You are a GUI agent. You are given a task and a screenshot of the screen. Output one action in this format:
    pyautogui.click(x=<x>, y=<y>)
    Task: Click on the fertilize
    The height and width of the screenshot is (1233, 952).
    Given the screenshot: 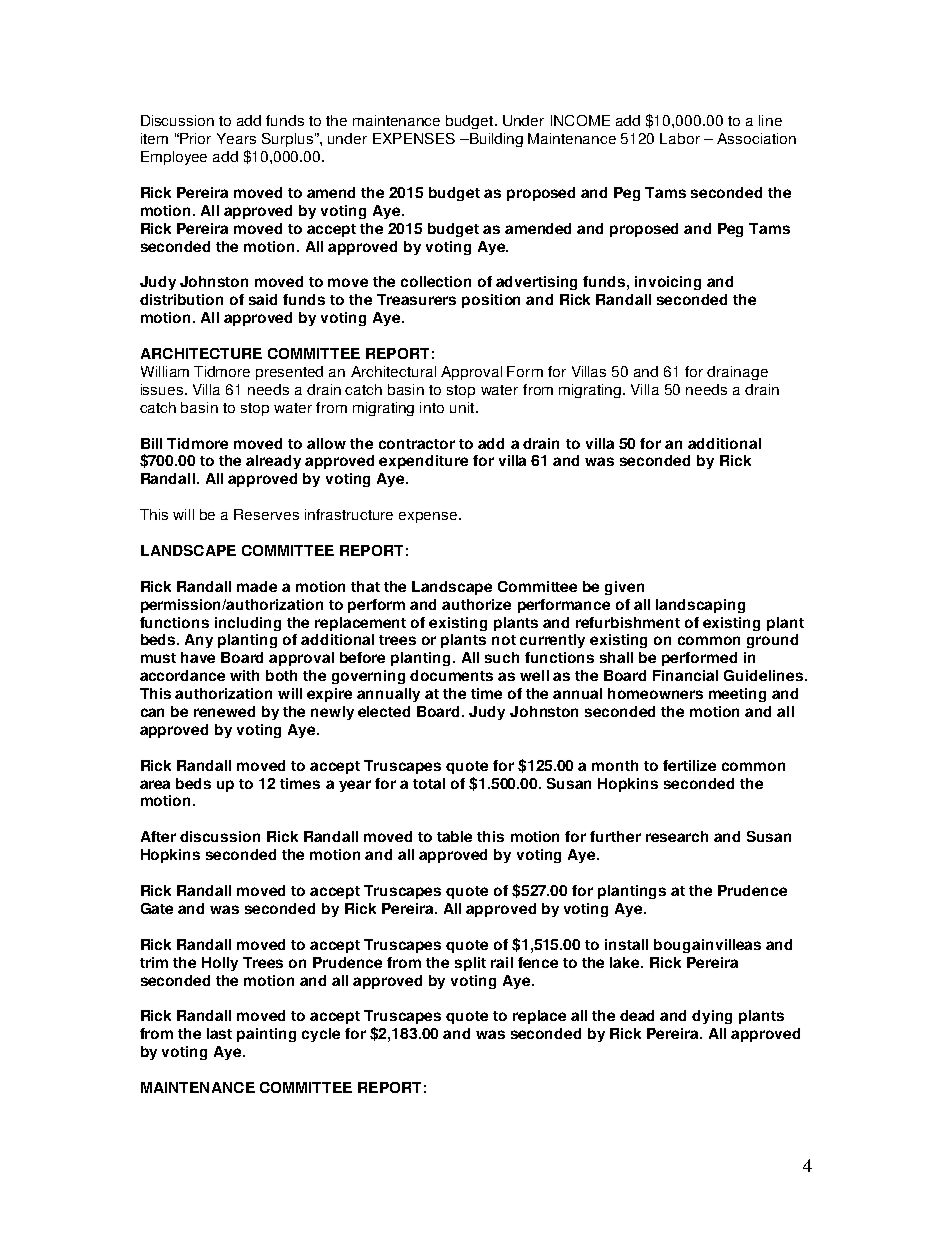 What is the action you would take?
    pyautogui.click(x=689, y=765)
